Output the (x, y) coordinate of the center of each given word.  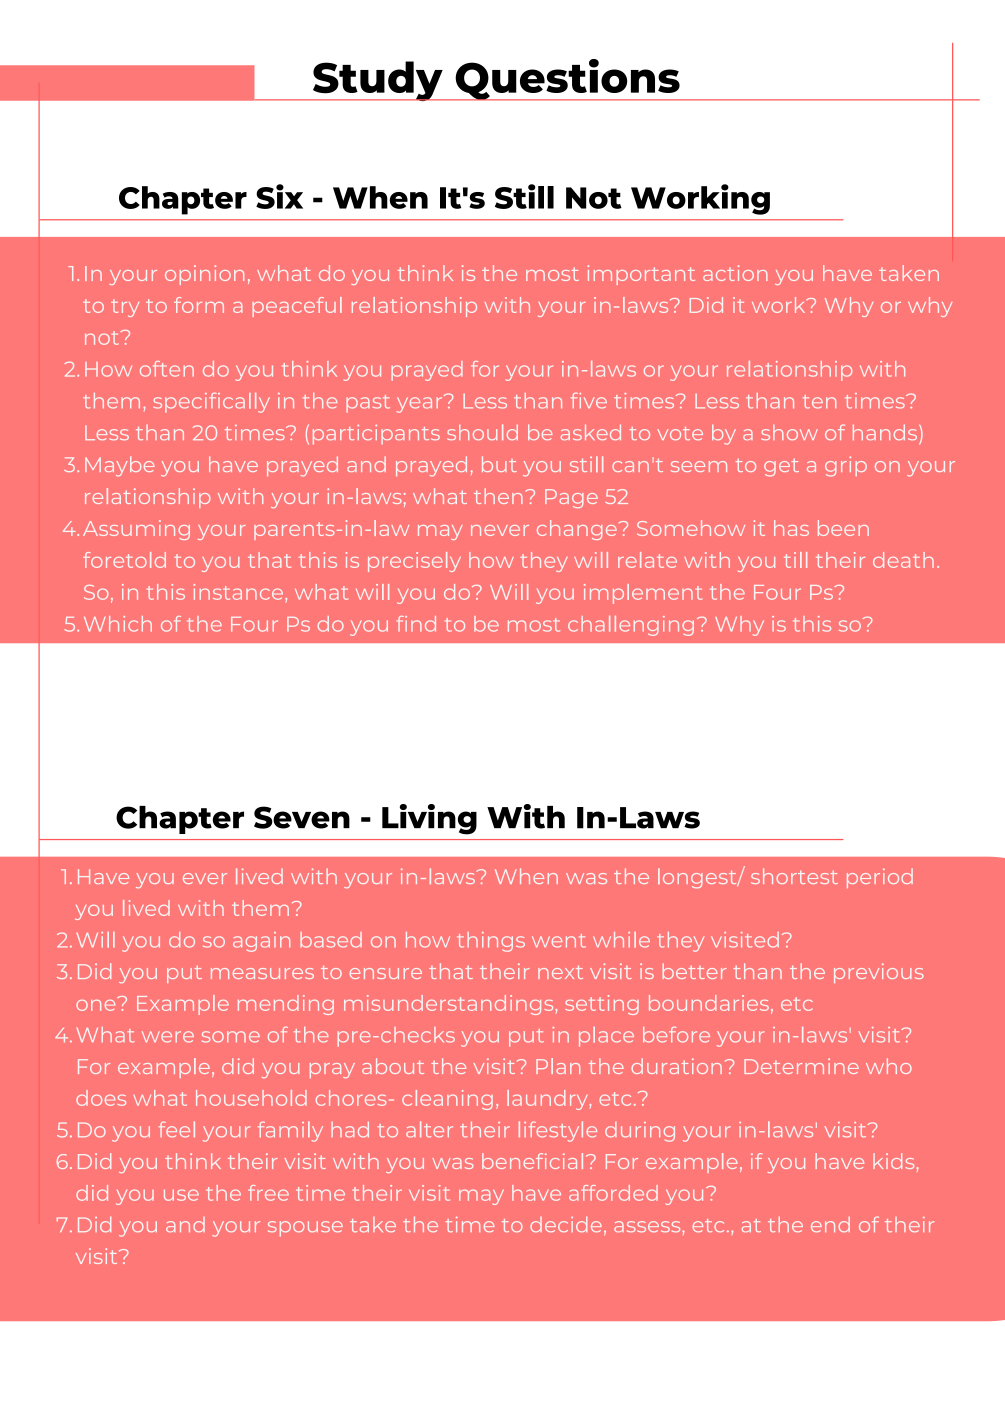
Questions (567, 80)
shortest (794, 876)
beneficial (532, 1161)
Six (279, 196)
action (735, 273)
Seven (302, 817)
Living (429, 819)
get (781, 468)
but (499, 464)
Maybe (119, 466)
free (268, 1193)
